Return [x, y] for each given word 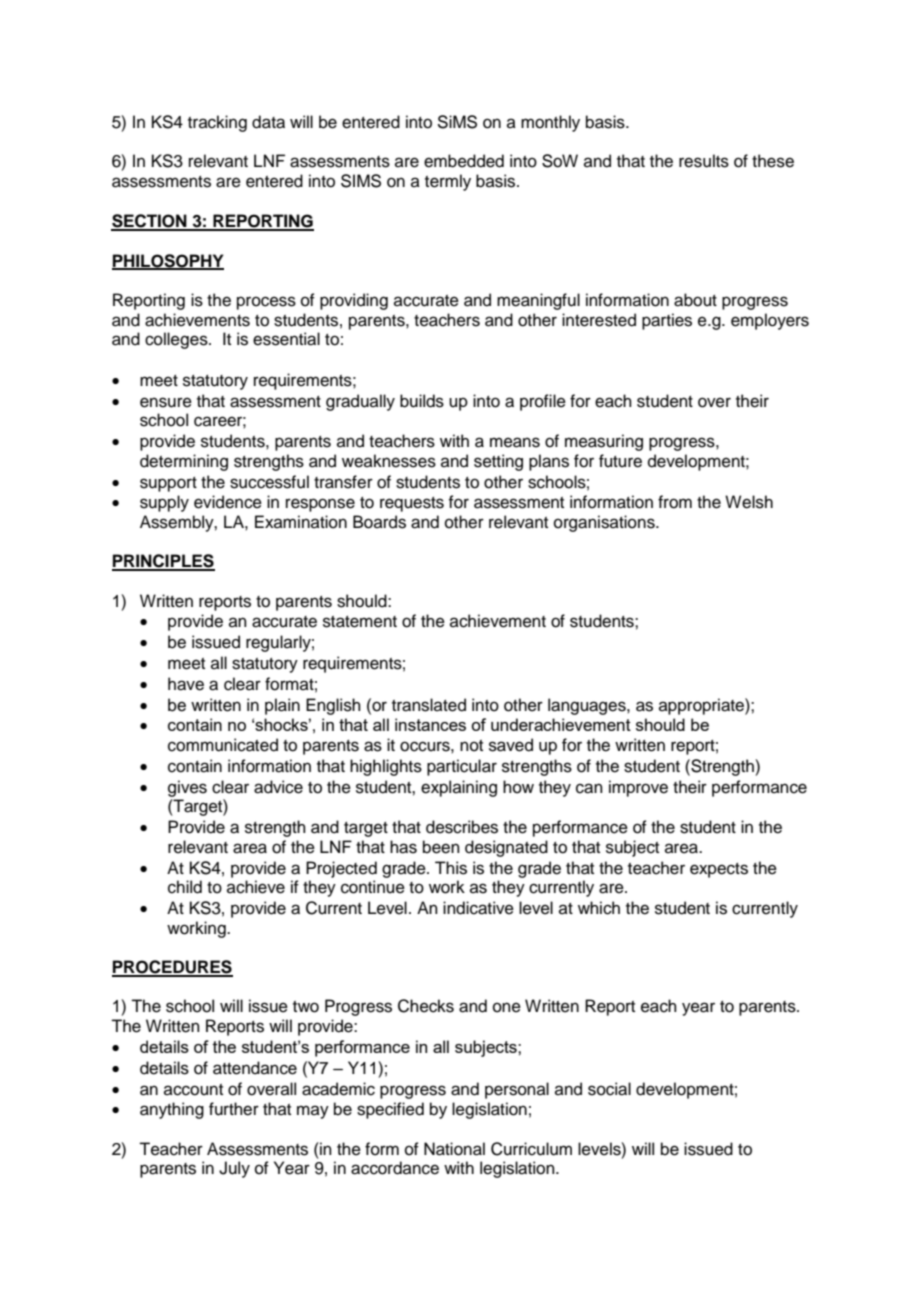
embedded [464, 161]
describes [462, 827]
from [675, 502]
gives [187, 788]
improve [638, 788]
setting [498, 462]
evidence [228, 502]
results [704, 161]
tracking [217, 123]
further [234, 1109]
